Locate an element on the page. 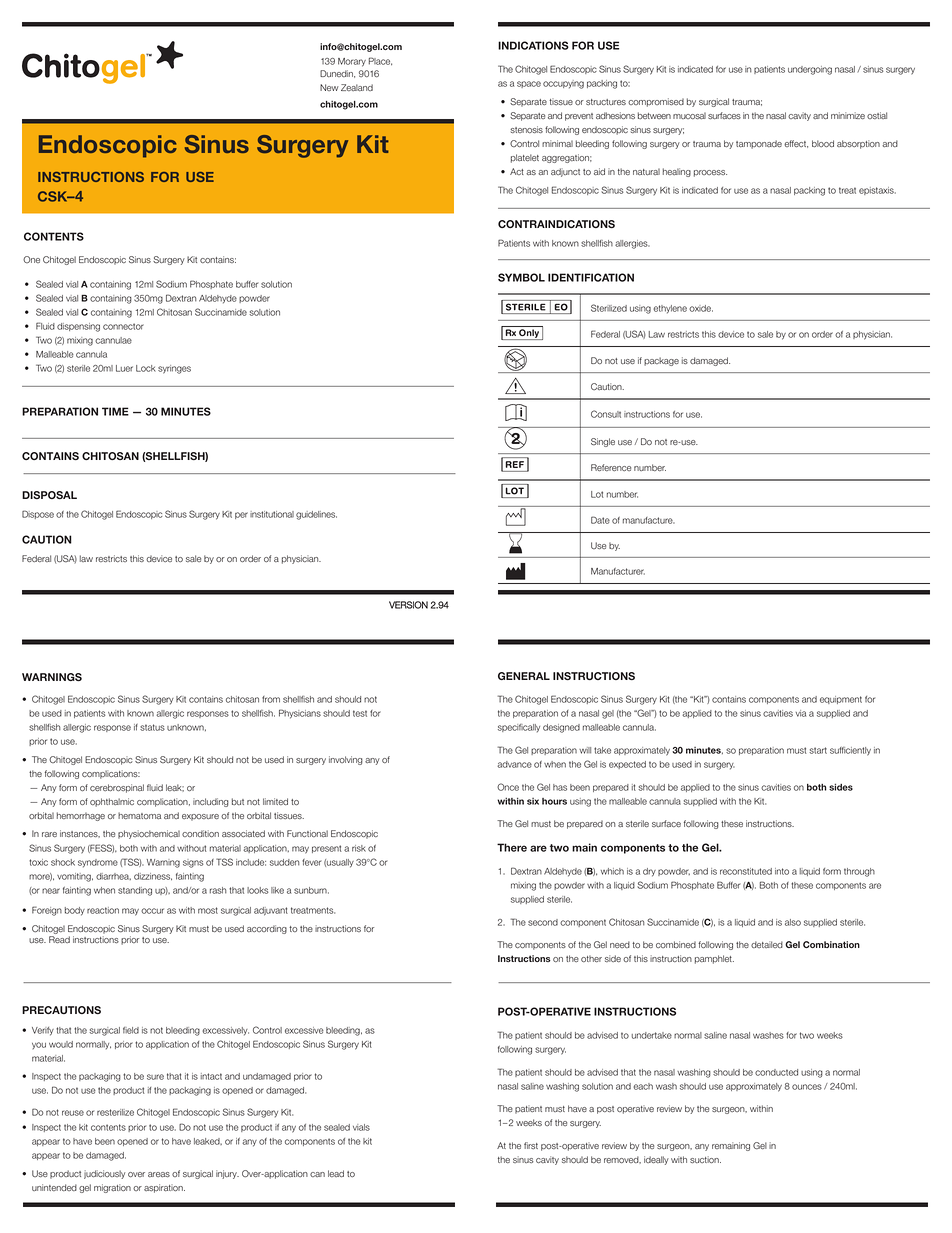 This image has height=1233, width=952. package is located at coordinates (661, 361).
